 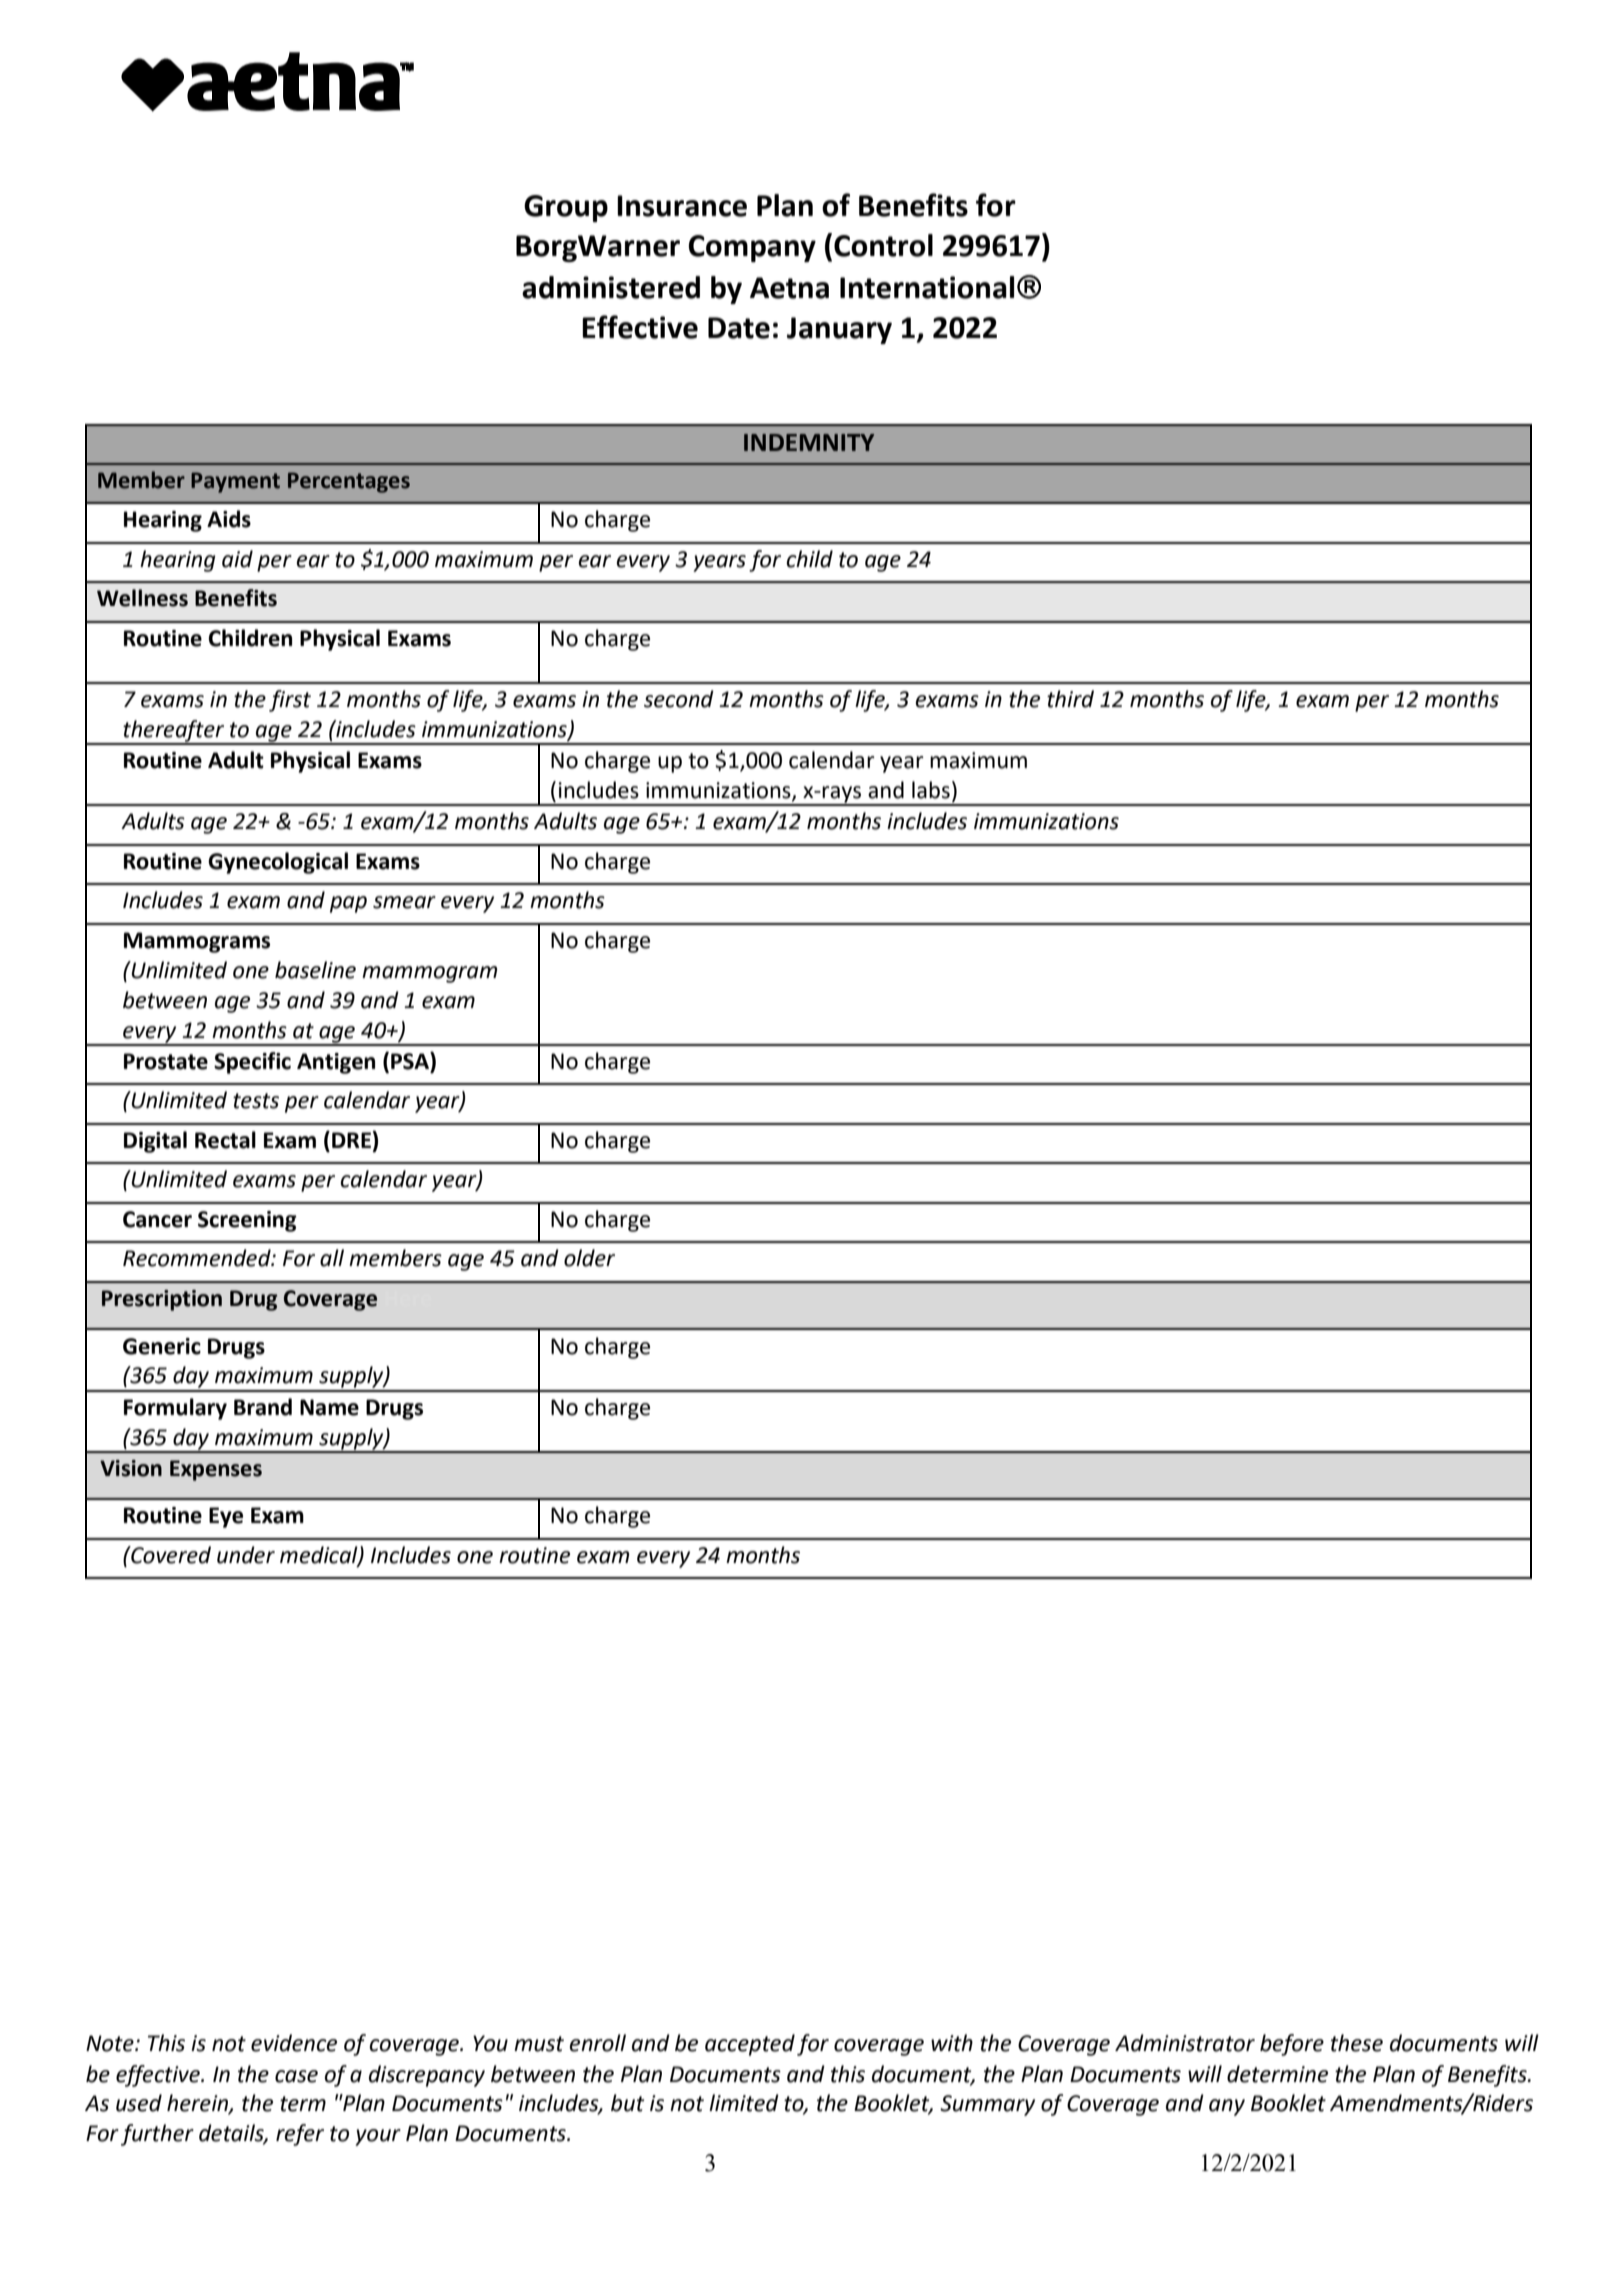 What do you see at coordinates (883, 245) in the image?
I see `Control` at bounding box center [883, 245].
